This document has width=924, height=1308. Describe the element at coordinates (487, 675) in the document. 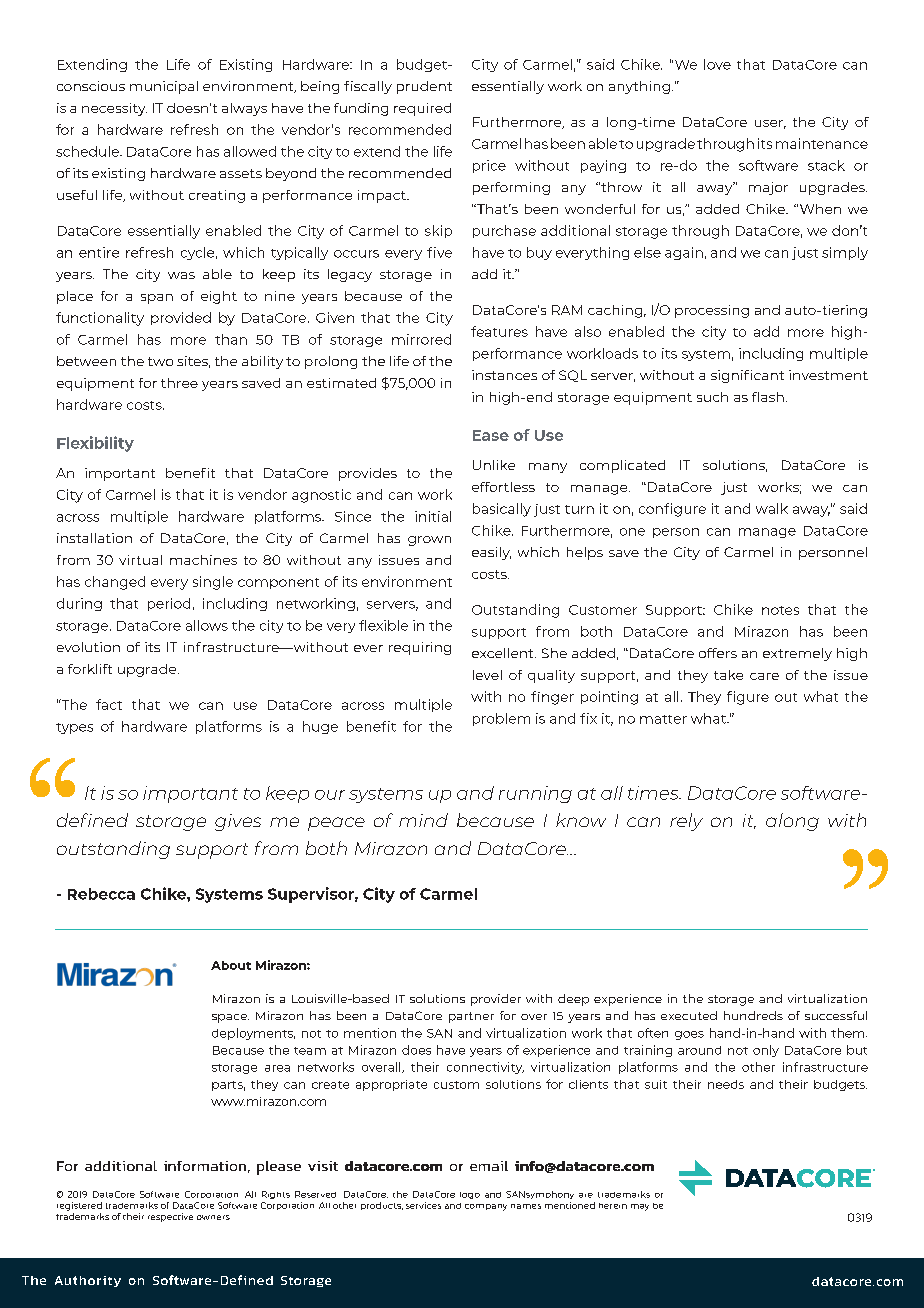

I see `level` at that location.
